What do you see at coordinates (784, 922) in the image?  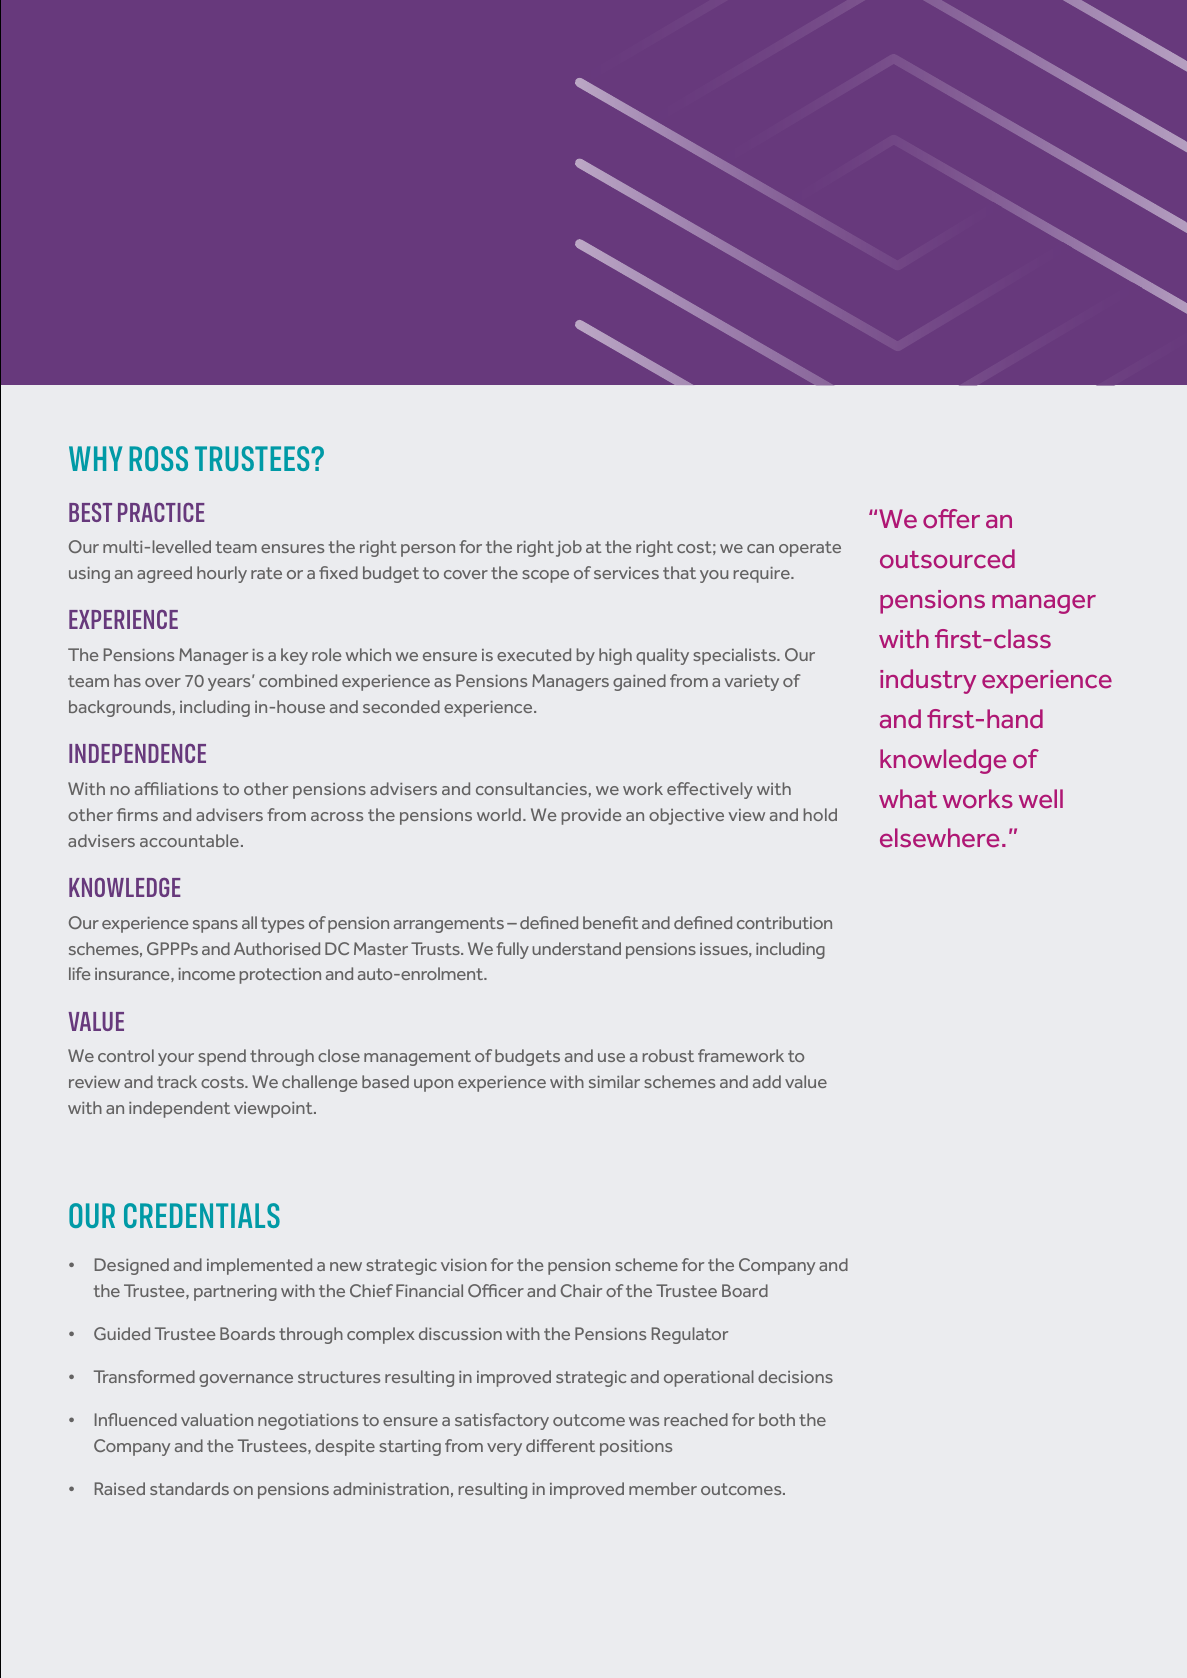 I see `contribution` at bounding box center [784, 922].
